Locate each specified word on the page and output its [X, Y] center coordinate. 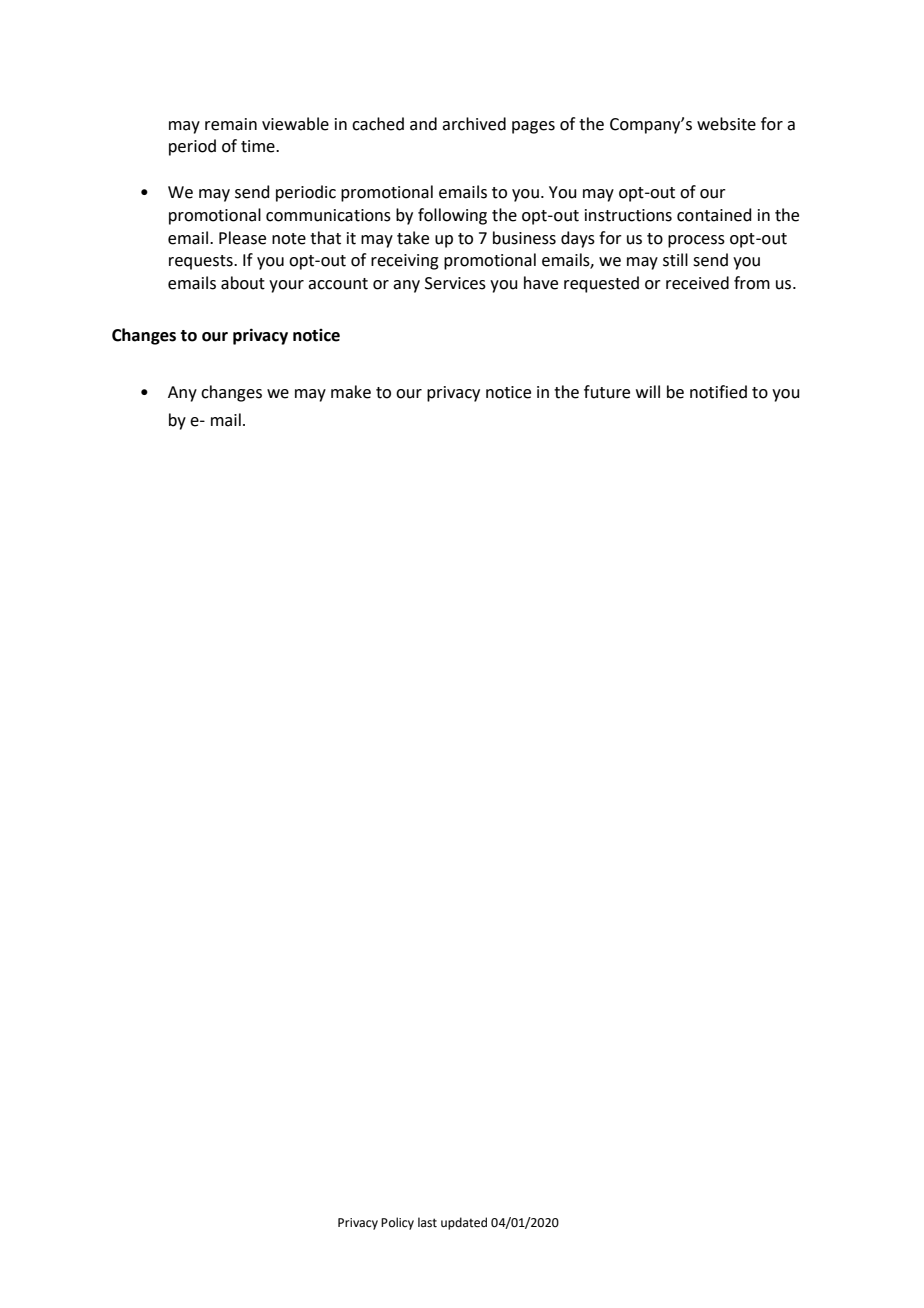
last [427, 1222]
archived [474, 124]
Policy [397, 1223]
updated [464, 1223]
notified [718, 392]
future [607, 392]
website [726, 124]
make [351, 392]
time [259, 146]
